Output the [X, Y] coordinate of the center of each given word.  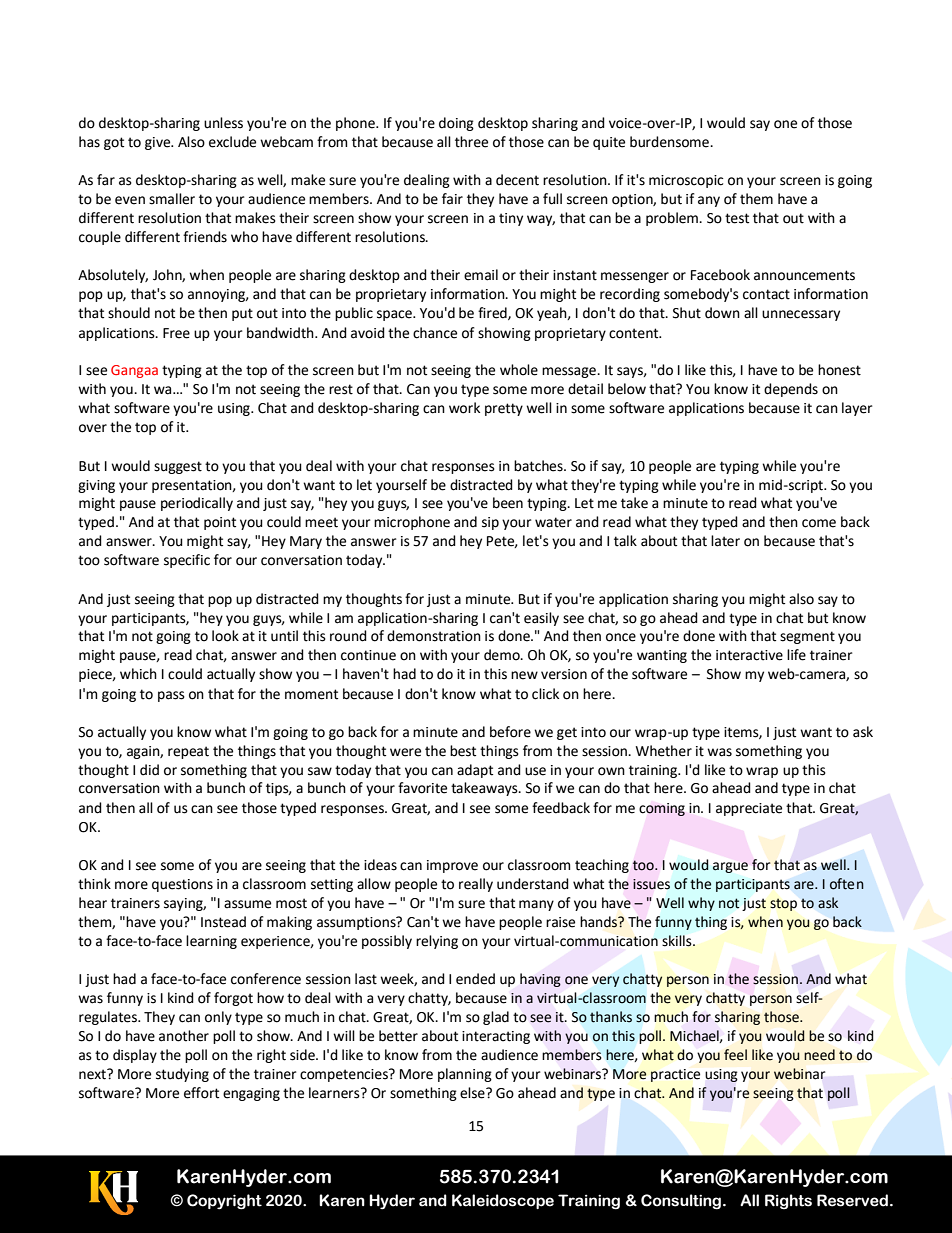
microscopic [686, 181]
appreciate [749, 809]
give [159, 143]
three [471, 142]
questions [182, 885]
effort [201, 1093]
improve [452, 866]
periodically [197, 504]
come [819, 523]
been [508, 503]
